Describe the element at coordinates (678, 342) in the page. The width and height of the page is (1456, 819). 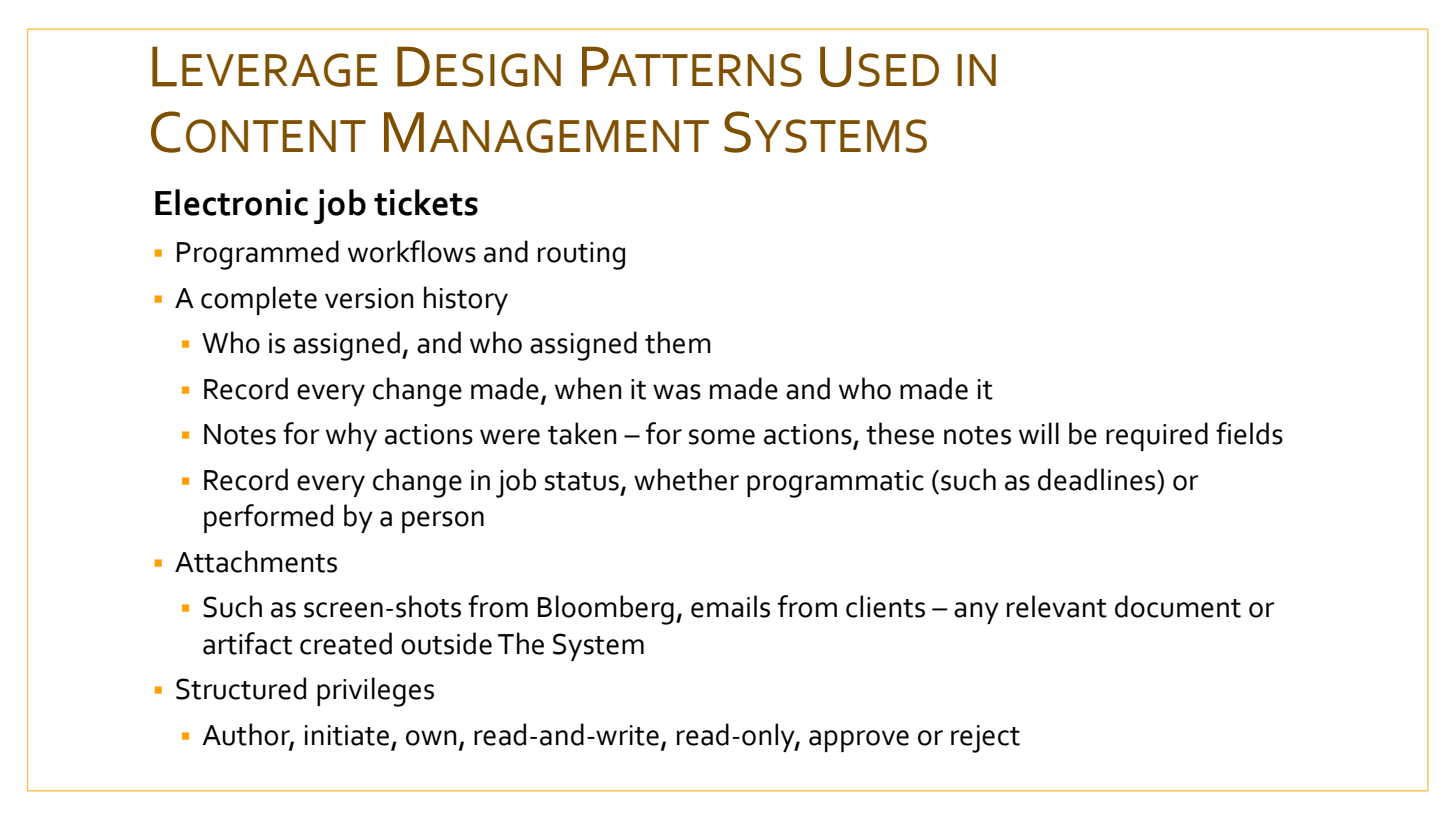
I see `them` at that location.
